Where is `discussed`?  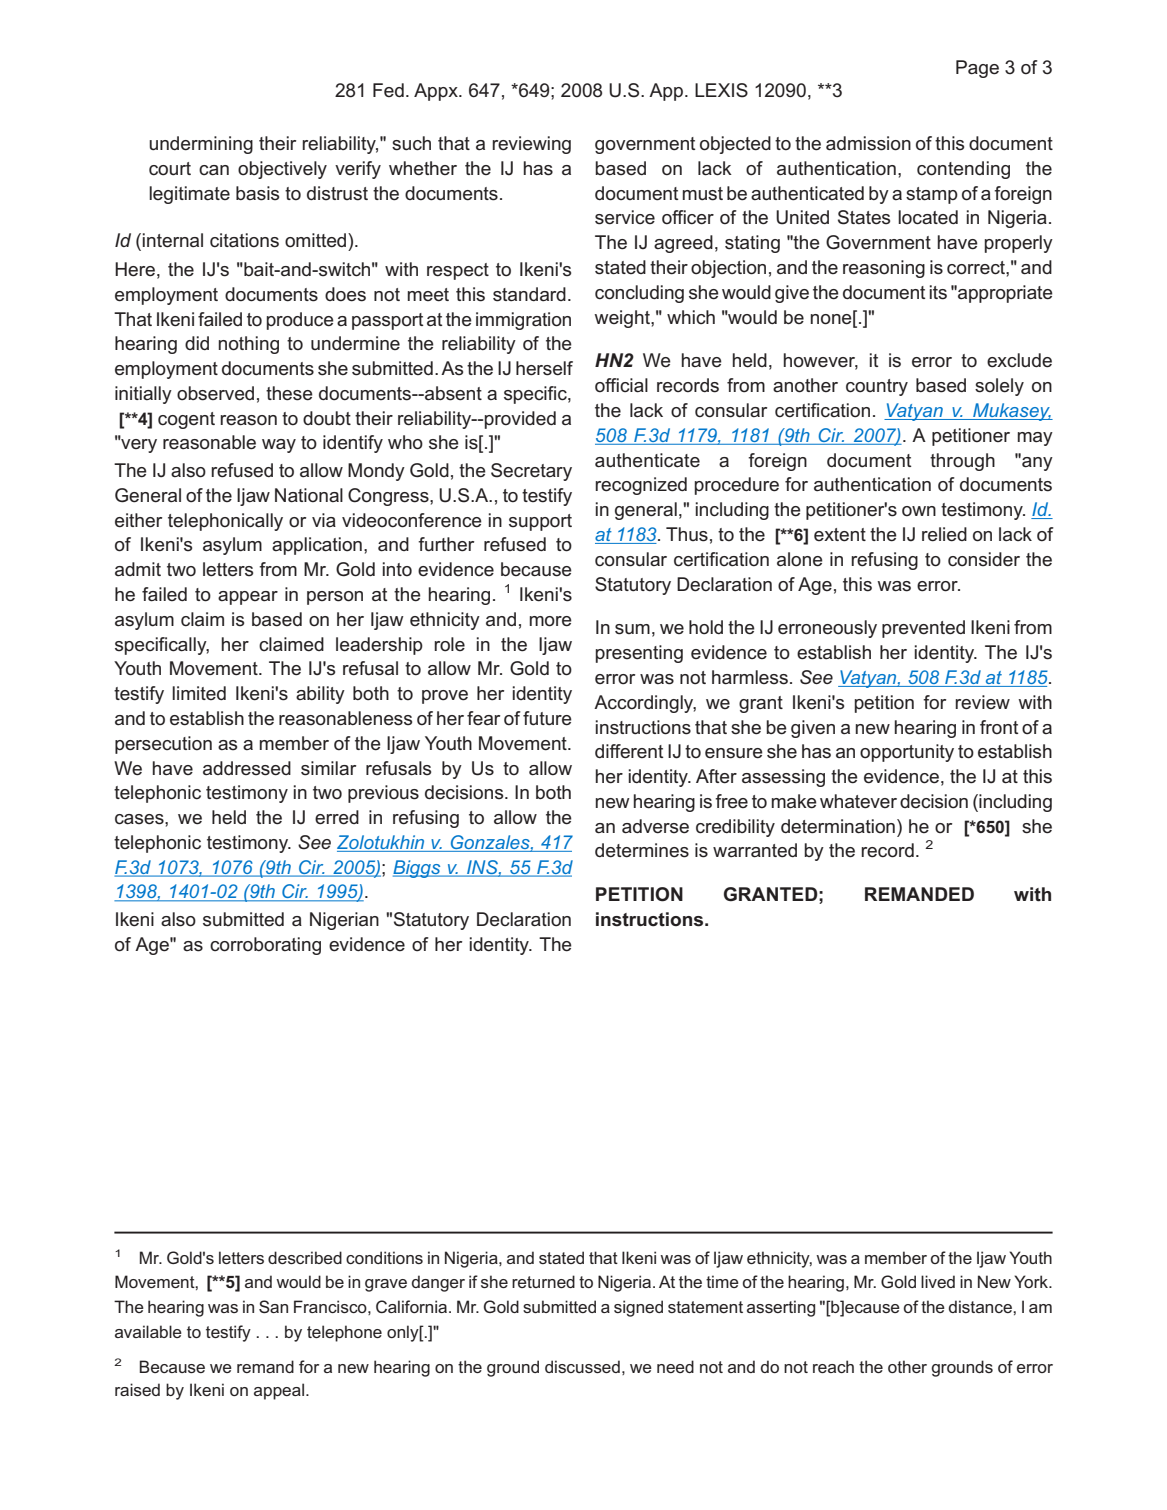 discussed is located at coordinates (582, 1366).
